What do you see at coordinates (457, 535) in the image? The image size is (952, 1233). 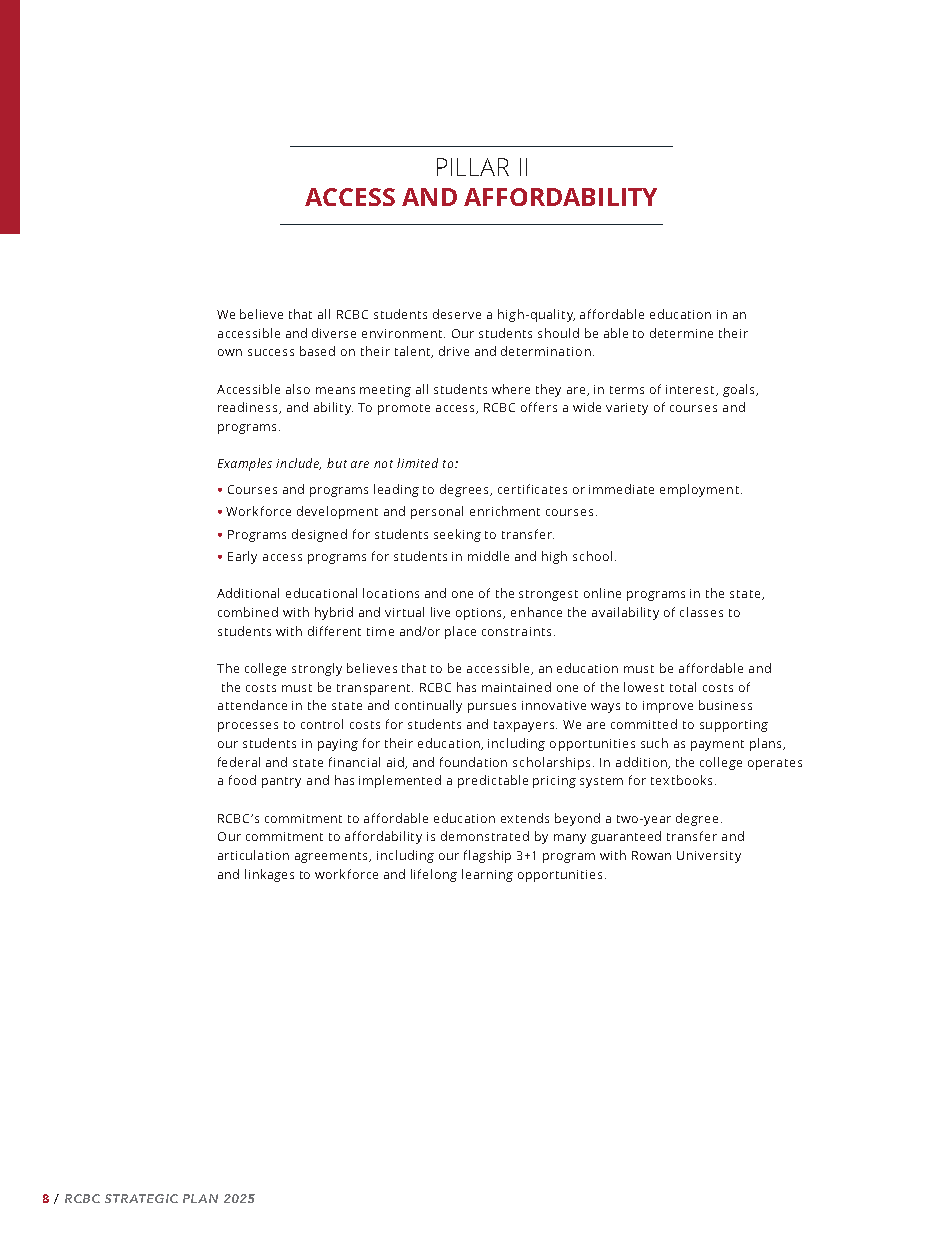 I see `seeking` at bounding box center [457, 535].
